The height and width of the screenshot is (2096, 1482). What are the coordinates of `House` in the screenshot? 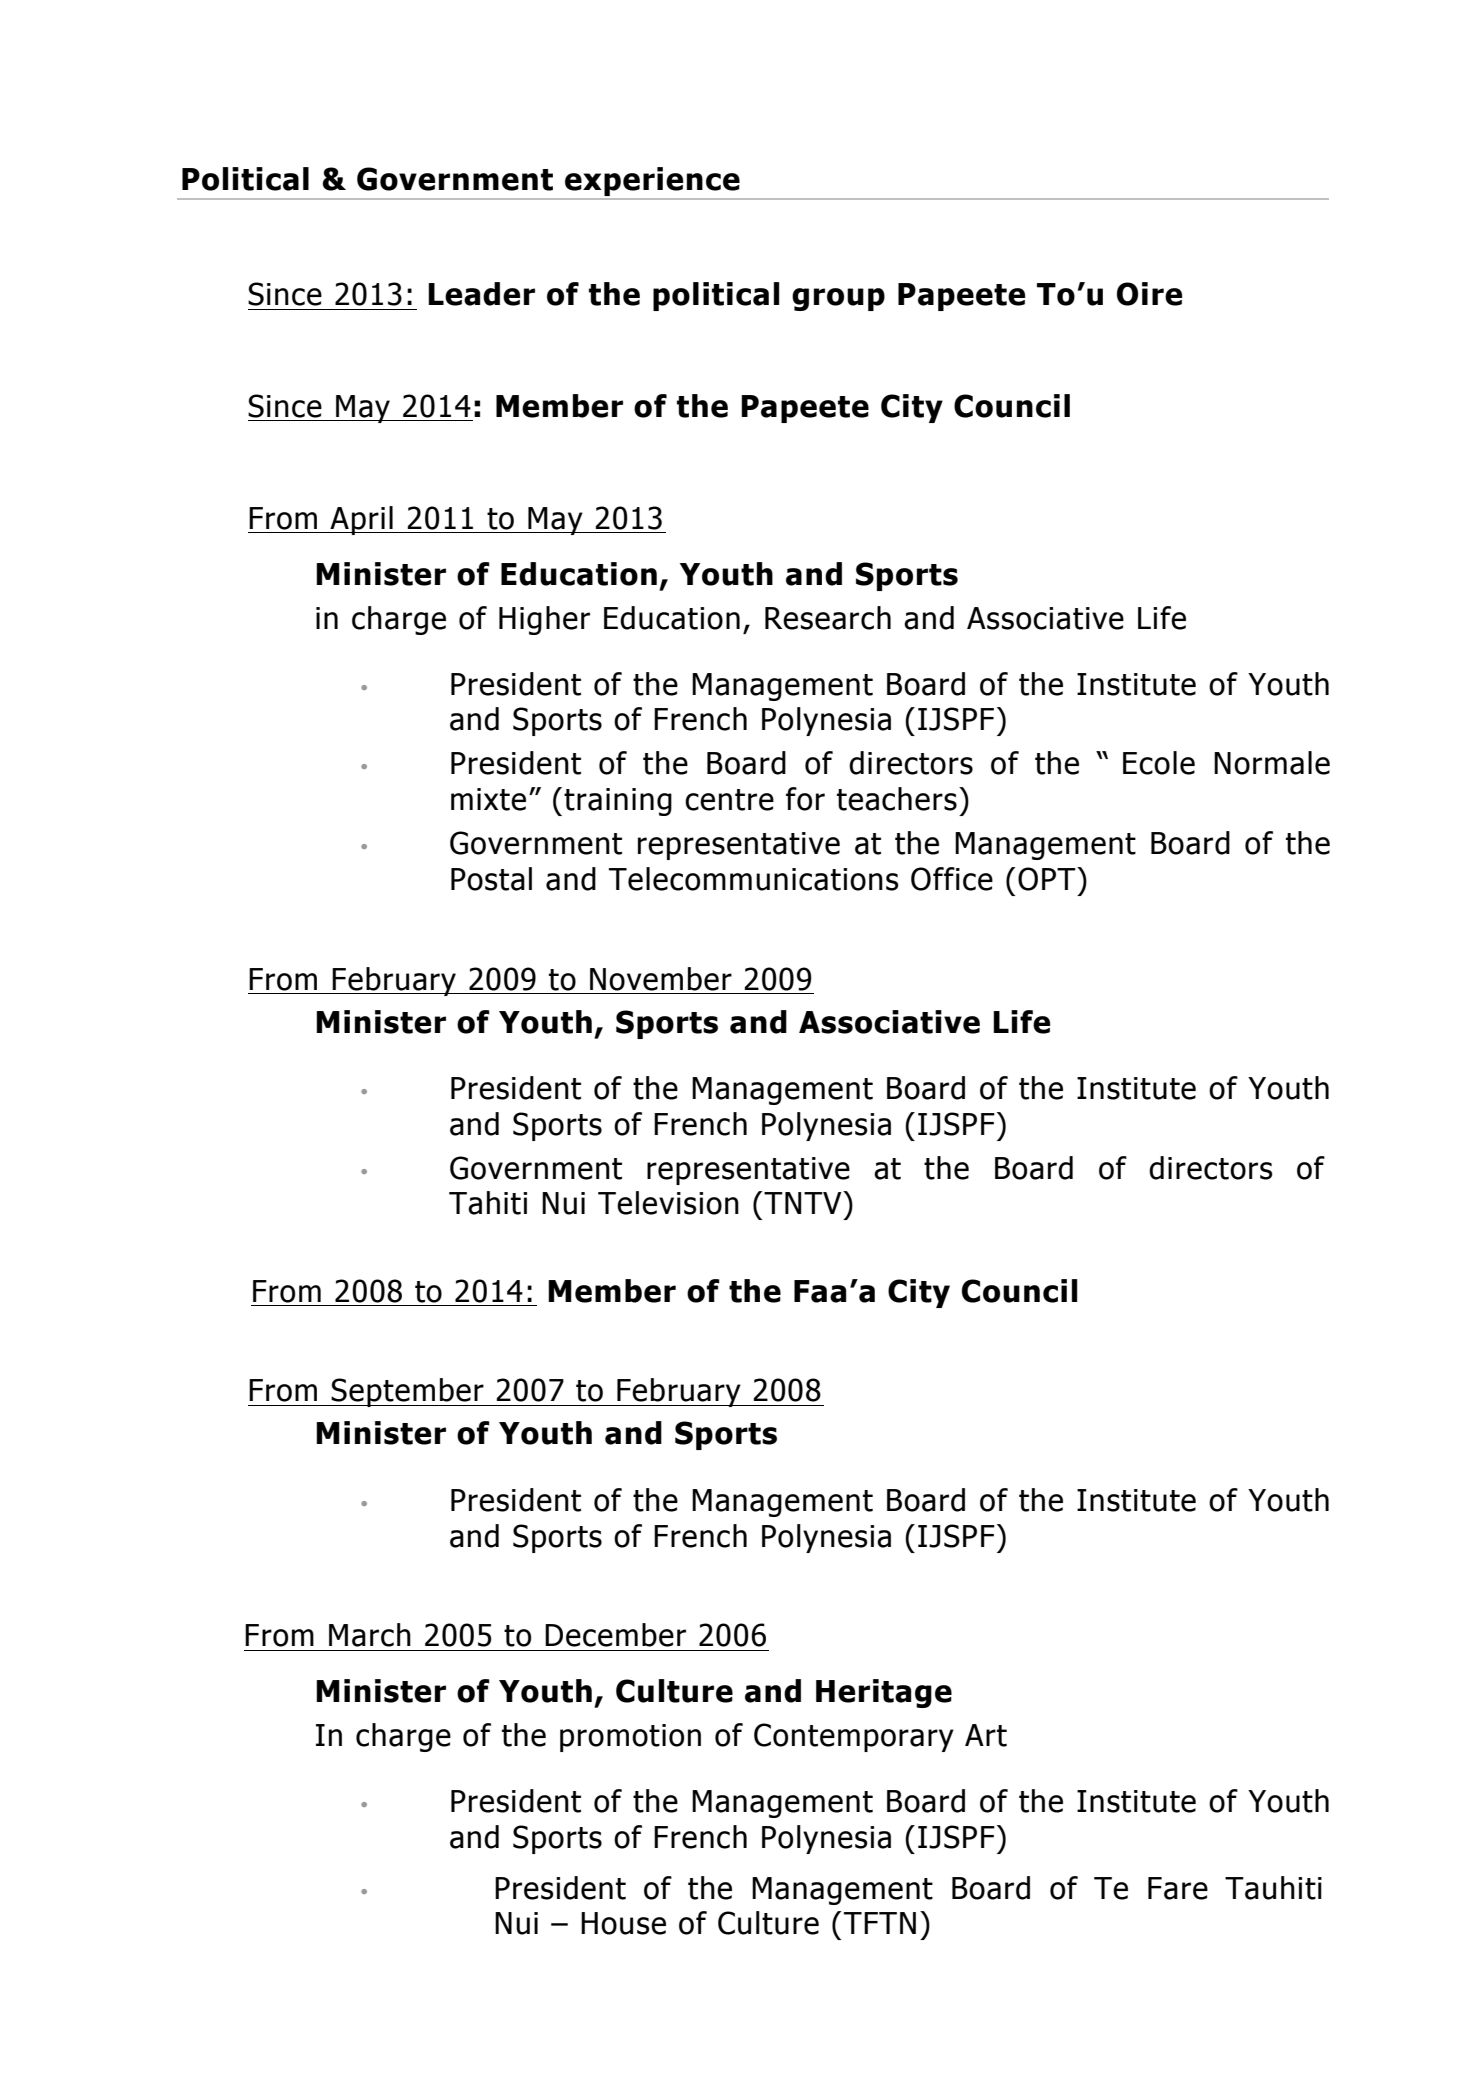 It's located at (623, 1923).
